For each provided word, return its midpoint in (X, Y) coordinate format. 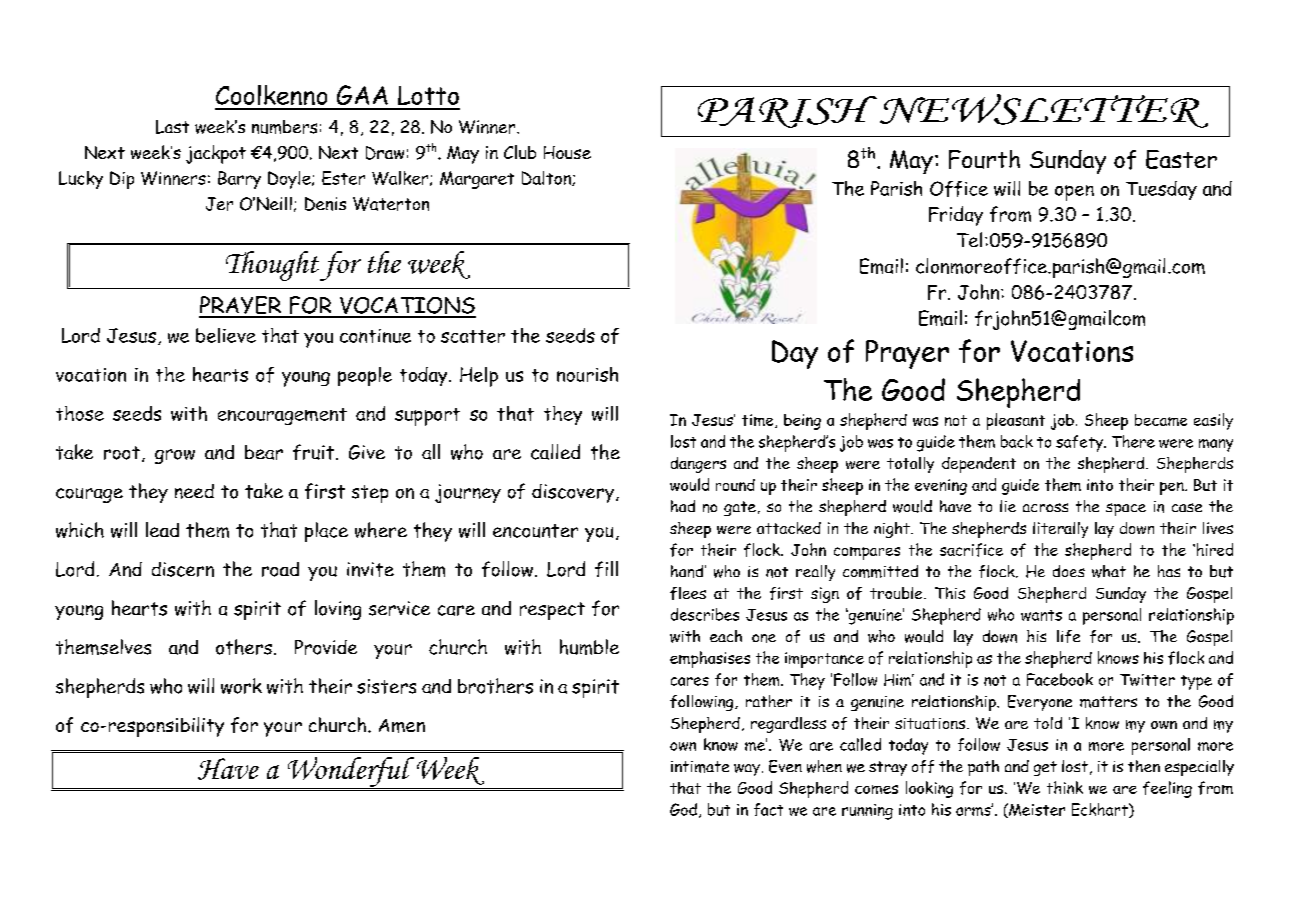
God (683, 809)
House (567, 152)
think (1065, 787)
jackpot (216, 154)
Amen (402, 726)
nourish (587, 374)
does (1069, 571)
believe (226, 335)
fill (606, 569)
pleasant (1016, 421)
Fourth (984, 159)
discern (183, 569)
